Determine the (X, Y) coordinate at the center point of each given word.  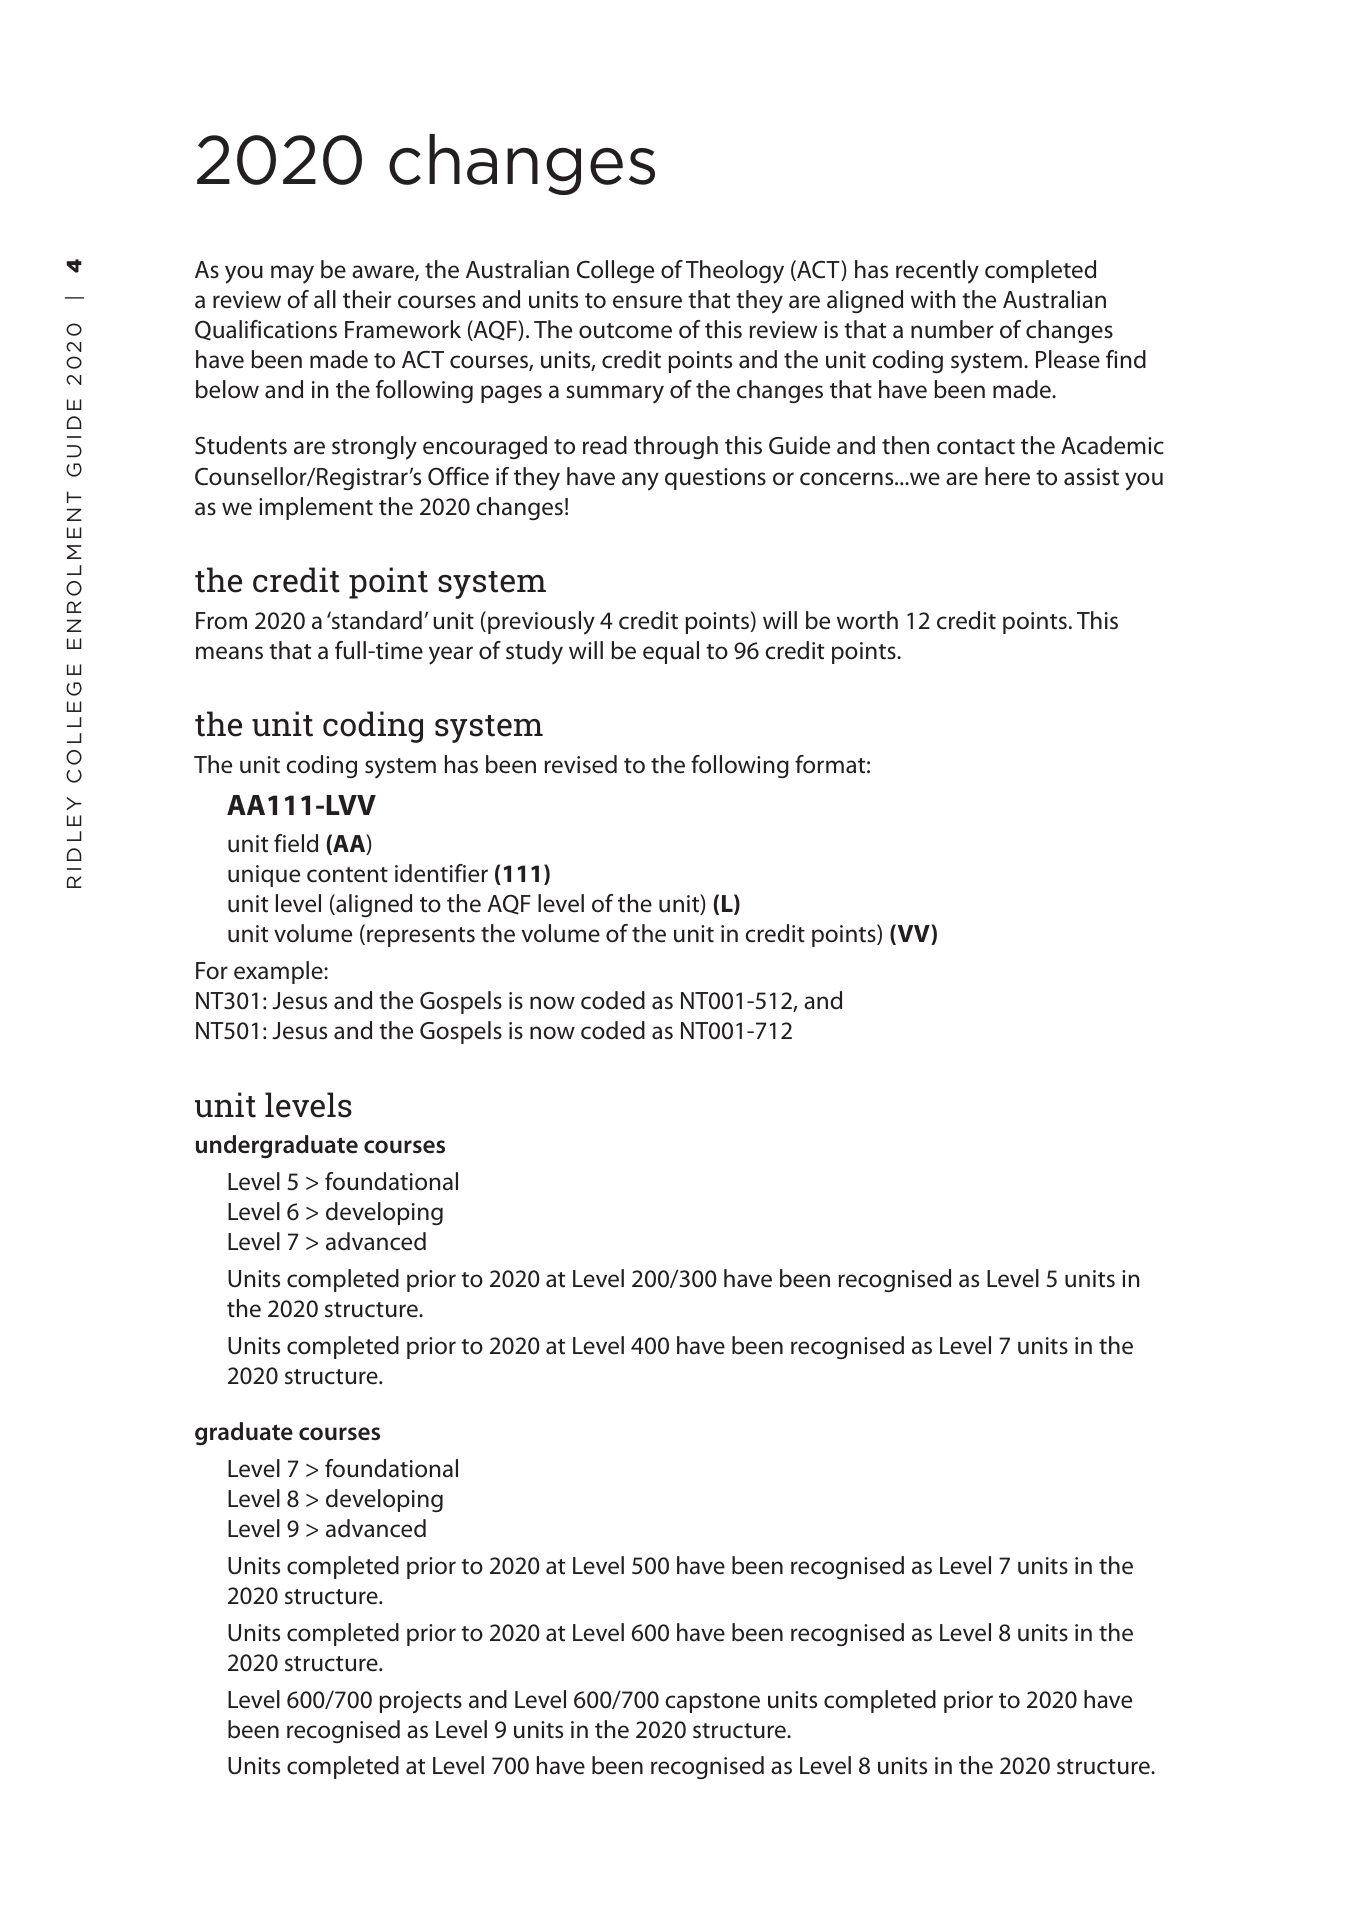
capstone (712, 1703)
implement (316, 508)
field (296, 843)
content (347, 875)
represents (421, 937)
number (952, 329)
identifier (441, 873)
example (279, 972)
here (1007, 476)
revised (580, 764)
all (325, 299)
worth (867, 620)
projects (420, 1702)
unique (264, 876)
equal (671, 652)
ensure (647, 302)
